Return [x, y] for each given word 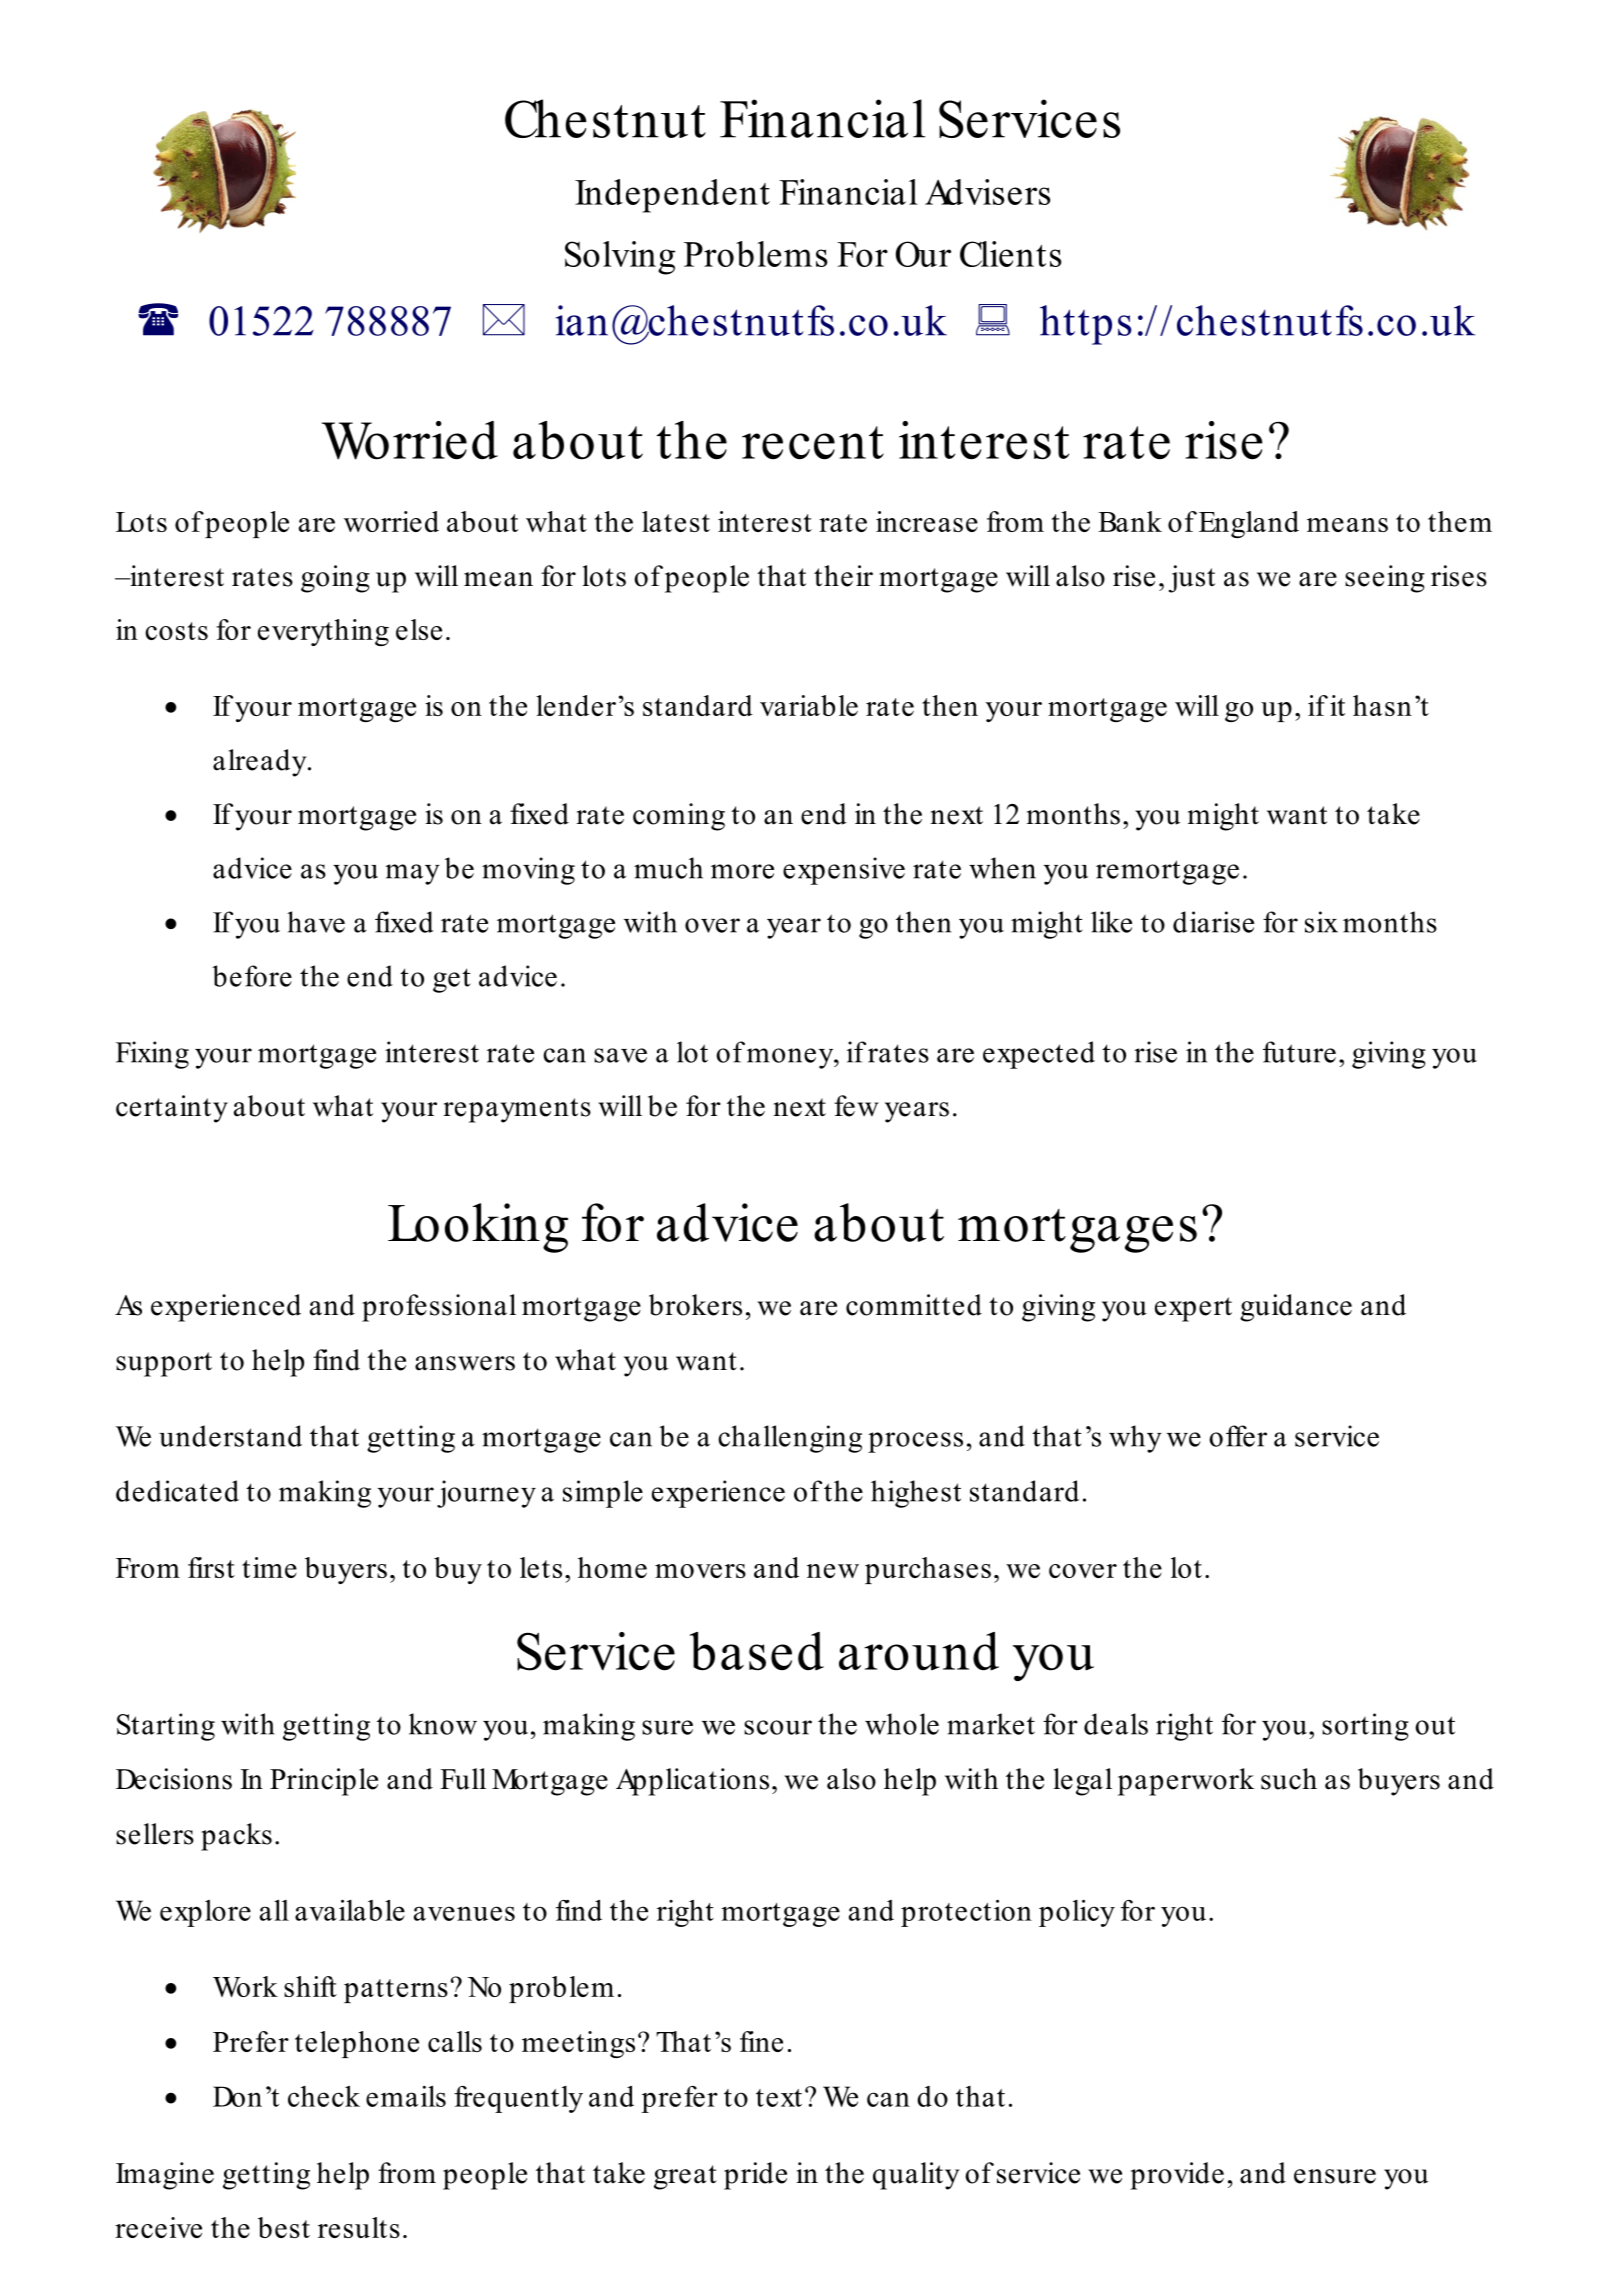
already [261, 763]
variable [809, 705]
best [284, 2227]
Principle [324, 1782]
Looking [478, 1228]
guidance [1296, 1308]
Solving [620, 258]
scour [778, 1727]
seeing [1385, 579]
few [856, 1106]
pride [755, 2176]
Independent [672, 196]
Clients [1010, 254]
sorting [1365, 1727]
